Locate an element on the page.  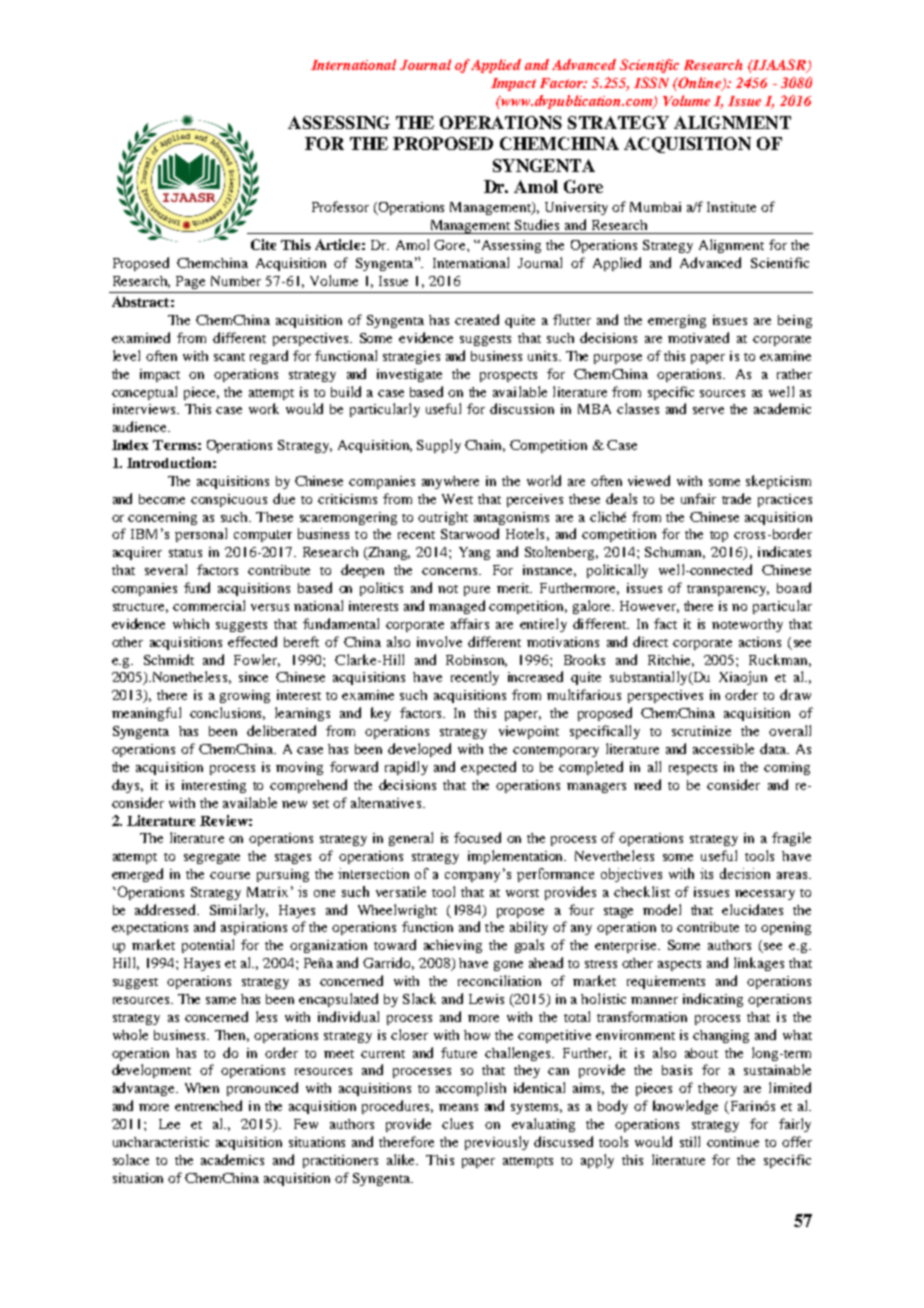
scant is located at coordinates (229, 357).
